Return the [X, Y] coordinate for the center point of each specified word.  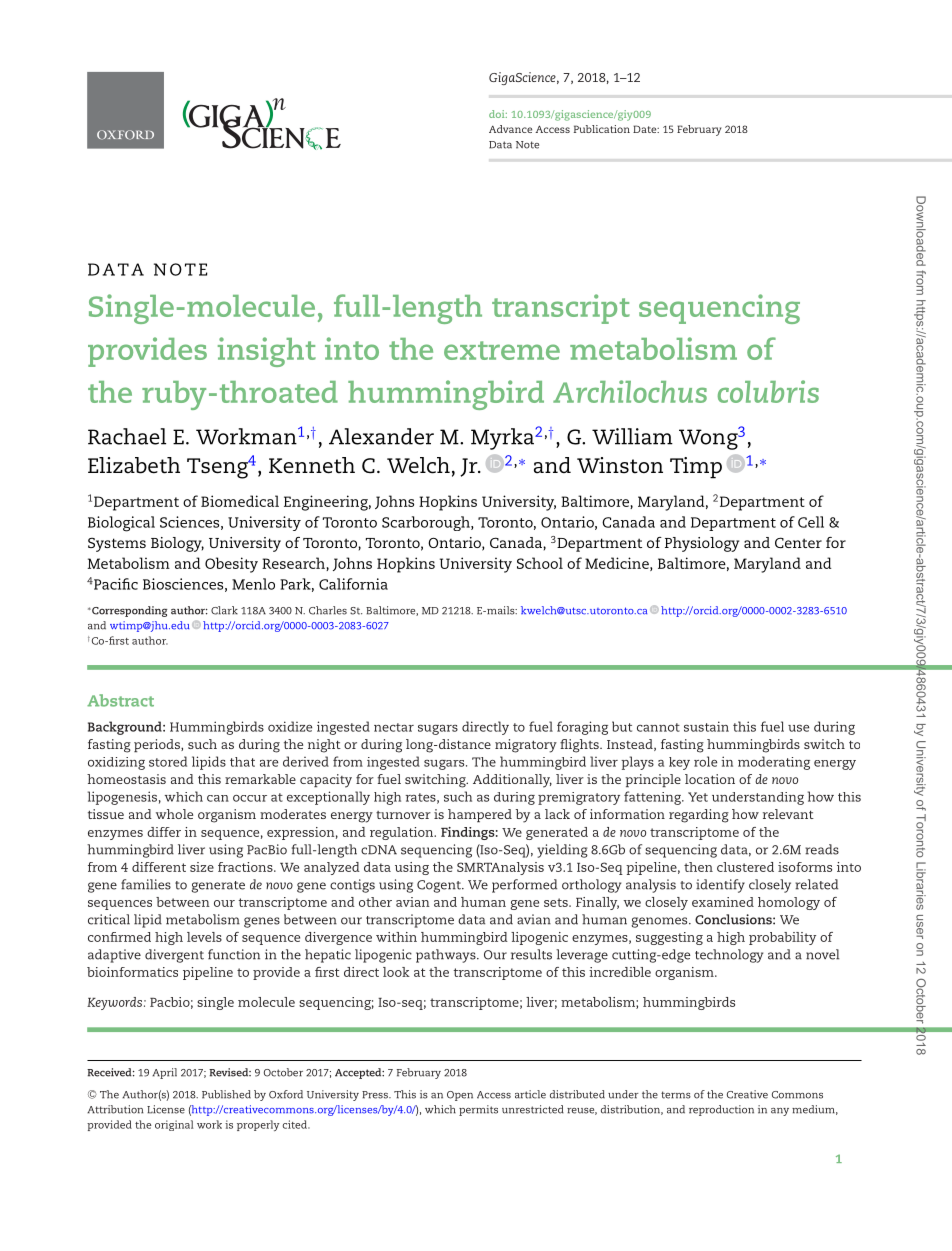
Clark [224, 610]
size [202, 867]
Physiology [702, 544]
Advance [510, 129]
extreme [502, 350]
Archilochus [630, 391]
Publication [602, 129]
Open [460, 1096]
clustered [745, 867]
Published [226, 1094]
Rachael [127, 436]
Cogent [440, 886]
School [540, 563]
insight [267, 352]
